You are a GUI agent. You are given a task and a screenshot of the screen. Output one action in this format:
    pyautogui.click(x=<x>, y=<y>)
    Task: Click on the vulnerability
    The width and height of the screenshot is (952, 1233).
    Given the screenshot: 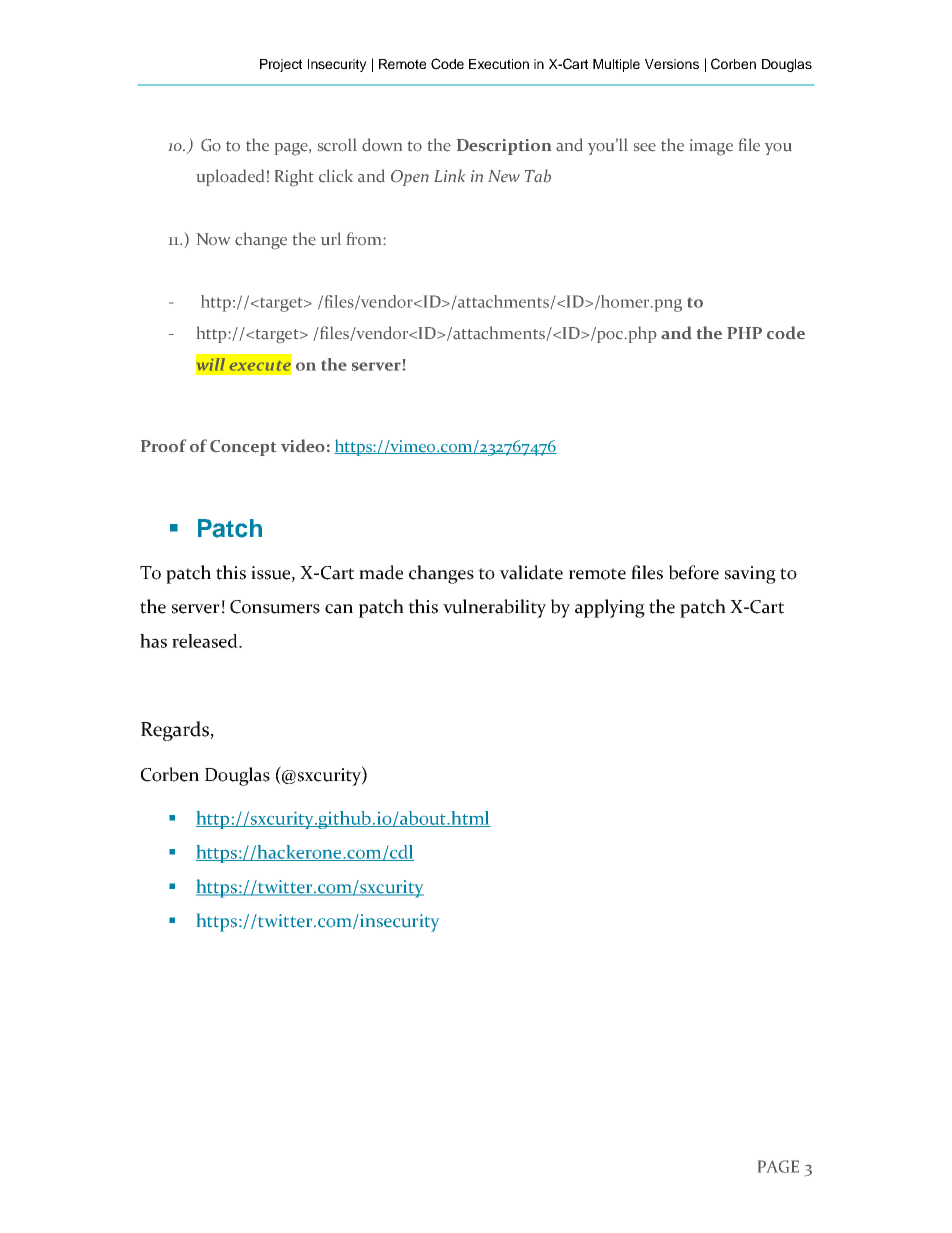 What is the action you would take?
    pyautogui.click(x=494, y=608)
